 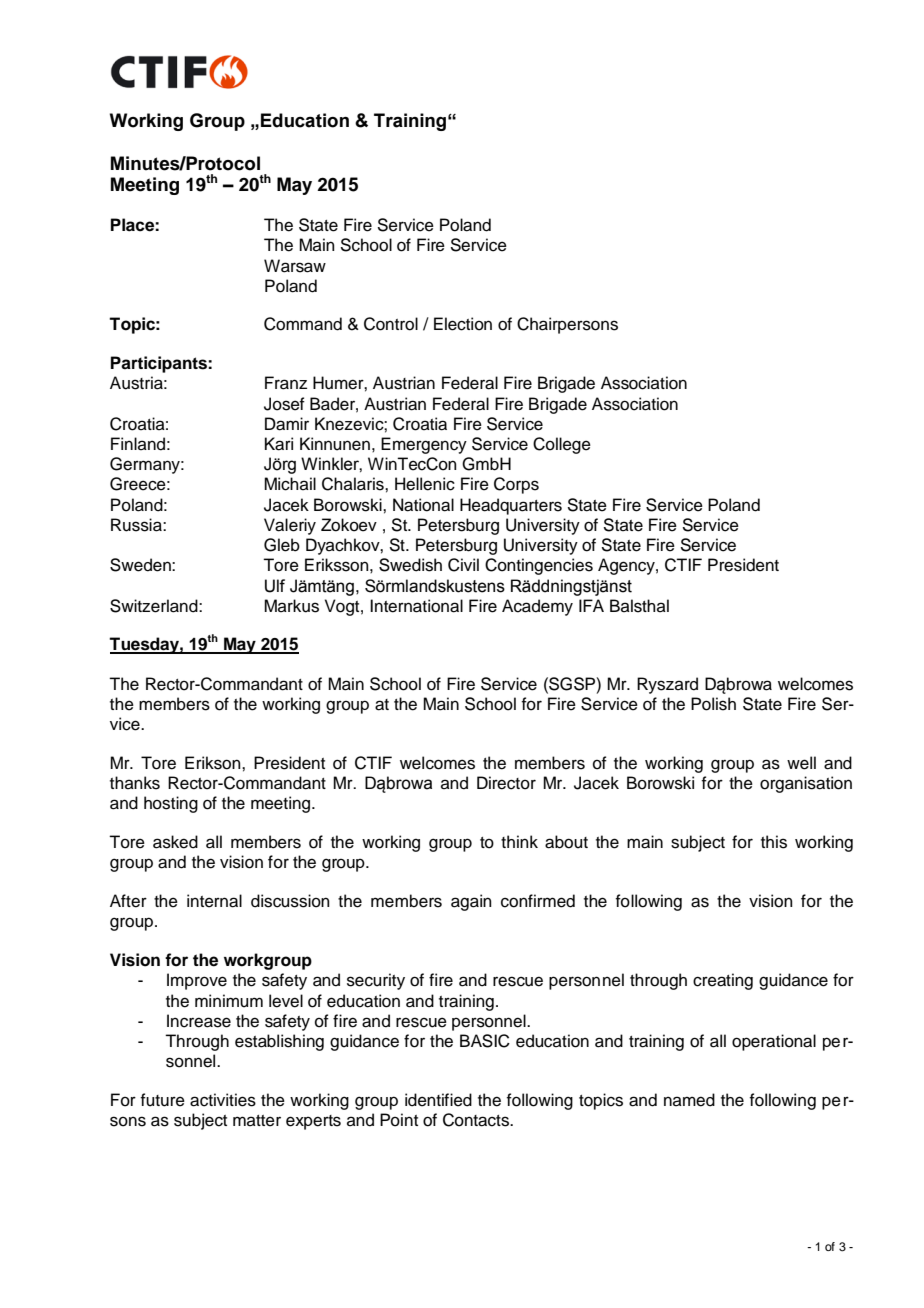 I want to click on Ulf, so click(x=275, y=586).
